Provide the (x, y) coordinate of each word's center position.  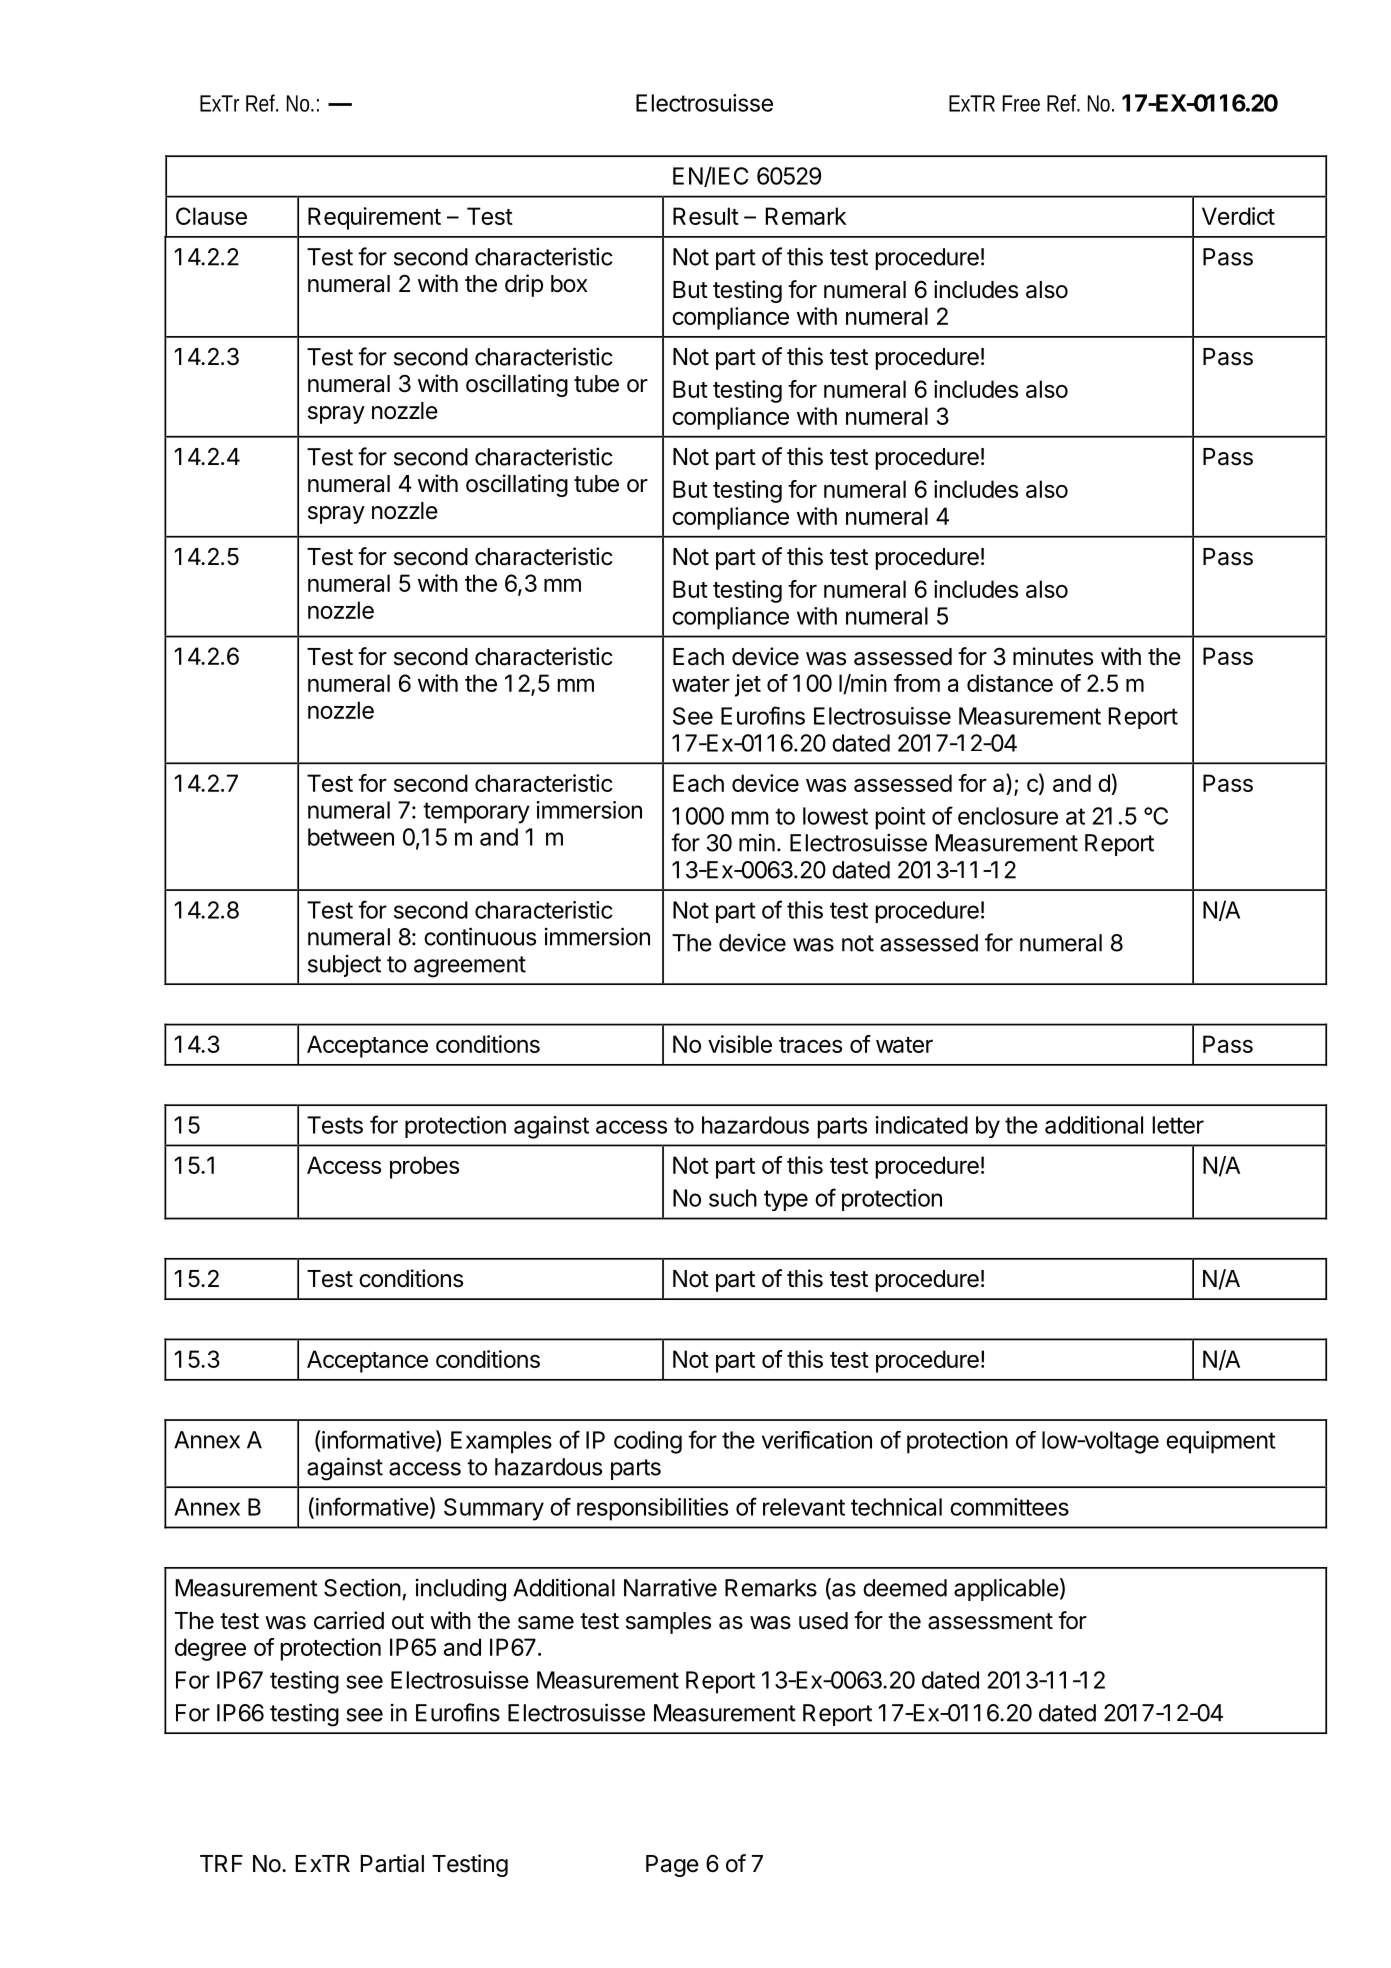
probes (424, 1167)
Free (1021, 103)
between (351, 837)
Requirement (374, 218)
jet (748, 685)
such (733, 1198)
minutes (1053, 656)
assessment (990, 1621)
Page (672, 1866)
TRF (221, 1863)
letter (1178, 1125)
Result (706, 216)
